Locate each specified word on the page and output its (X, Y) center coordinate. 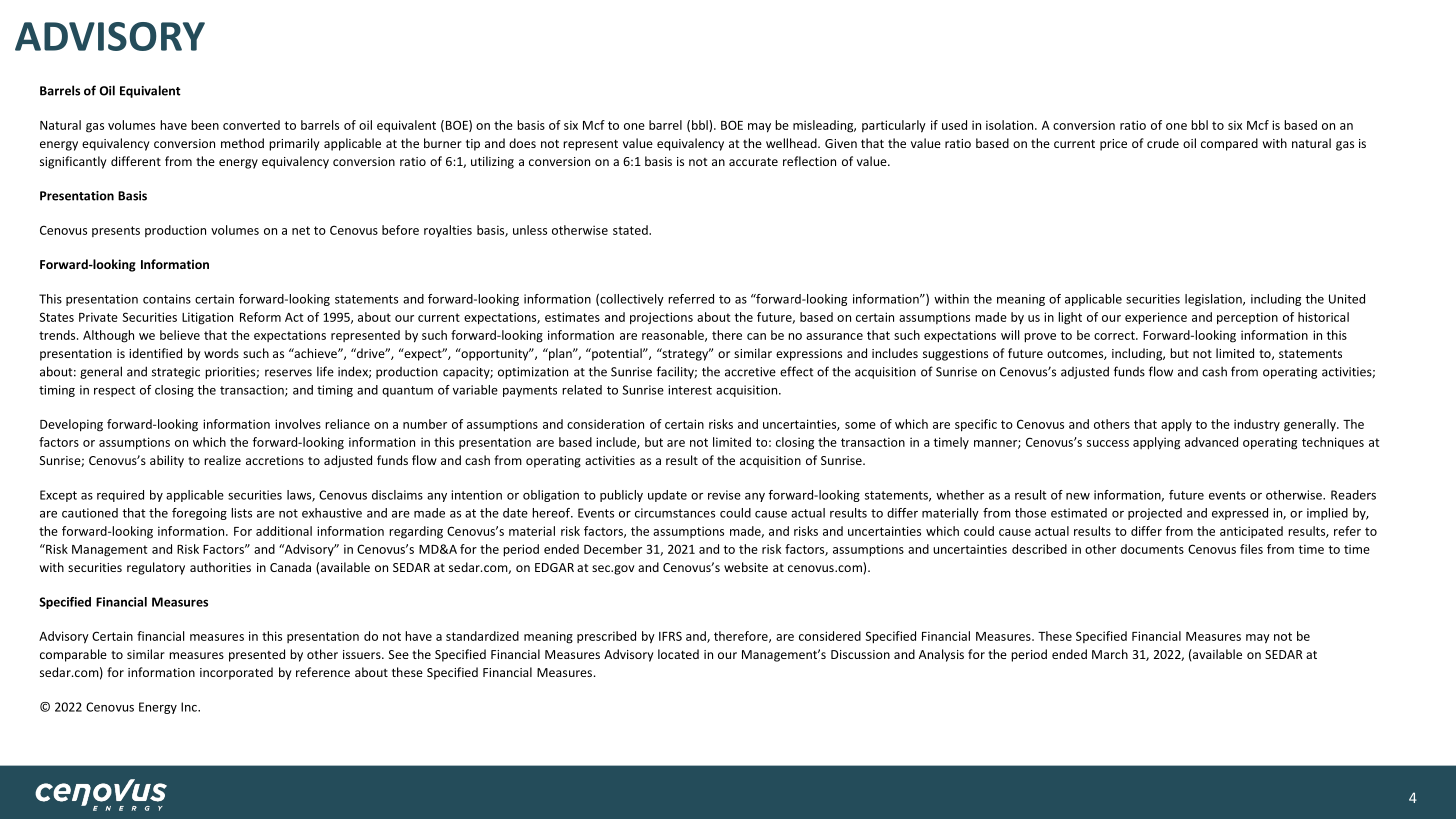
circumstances (675, 513)
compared (1229, 144)
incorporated (236, 673)
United (1347, 299)
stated (631, 230)
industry (1257, 425)
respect (115, 391)
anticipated (1251, 532)
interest (690, 390)
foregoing (199, 514)
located (678, 654)
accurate (753, 162)
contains (167, 299)
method (242, 143)
